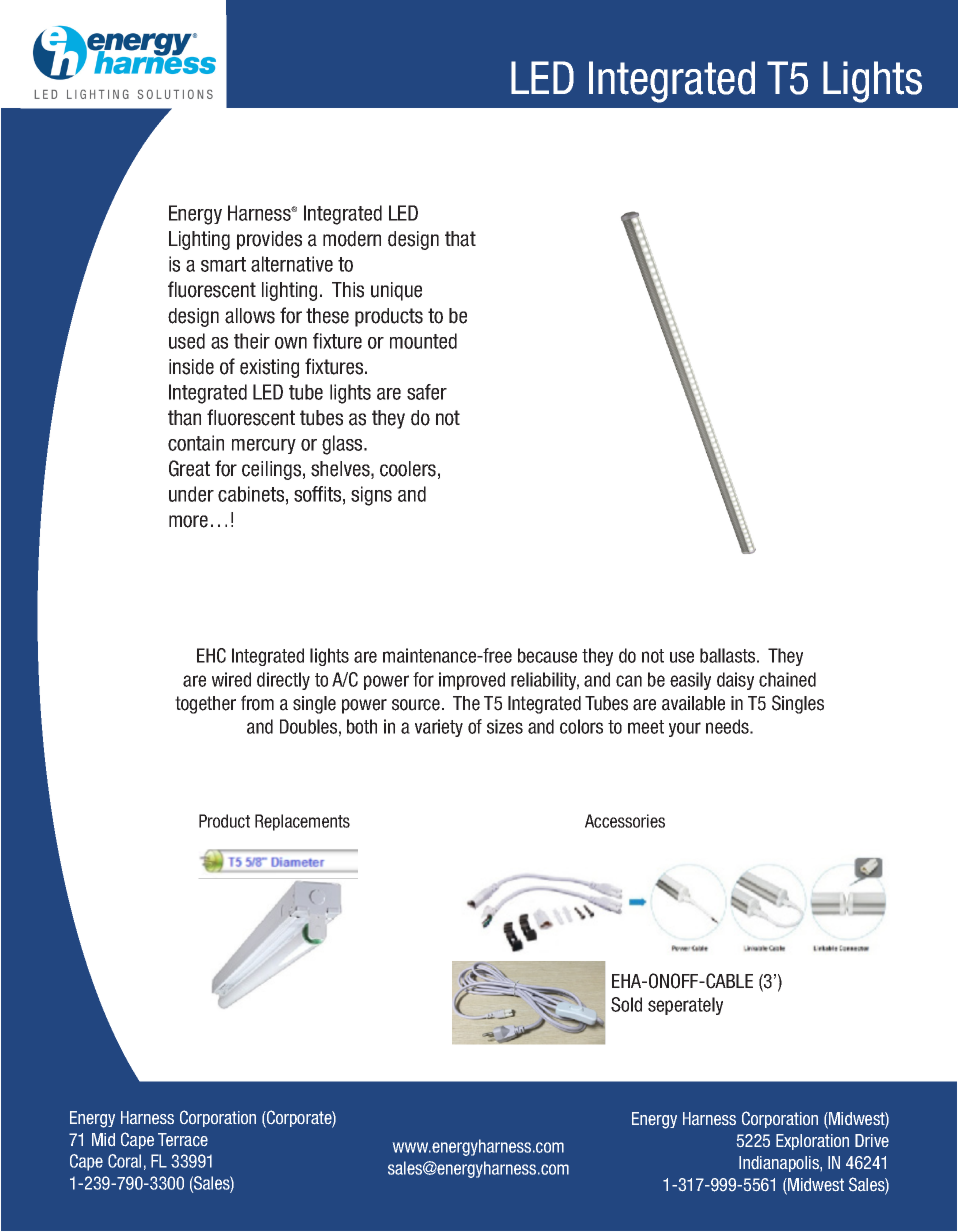 Image resolution: width=958 pixels, height=1232 pixels. I want to click on alternative, so click(292, 264).
